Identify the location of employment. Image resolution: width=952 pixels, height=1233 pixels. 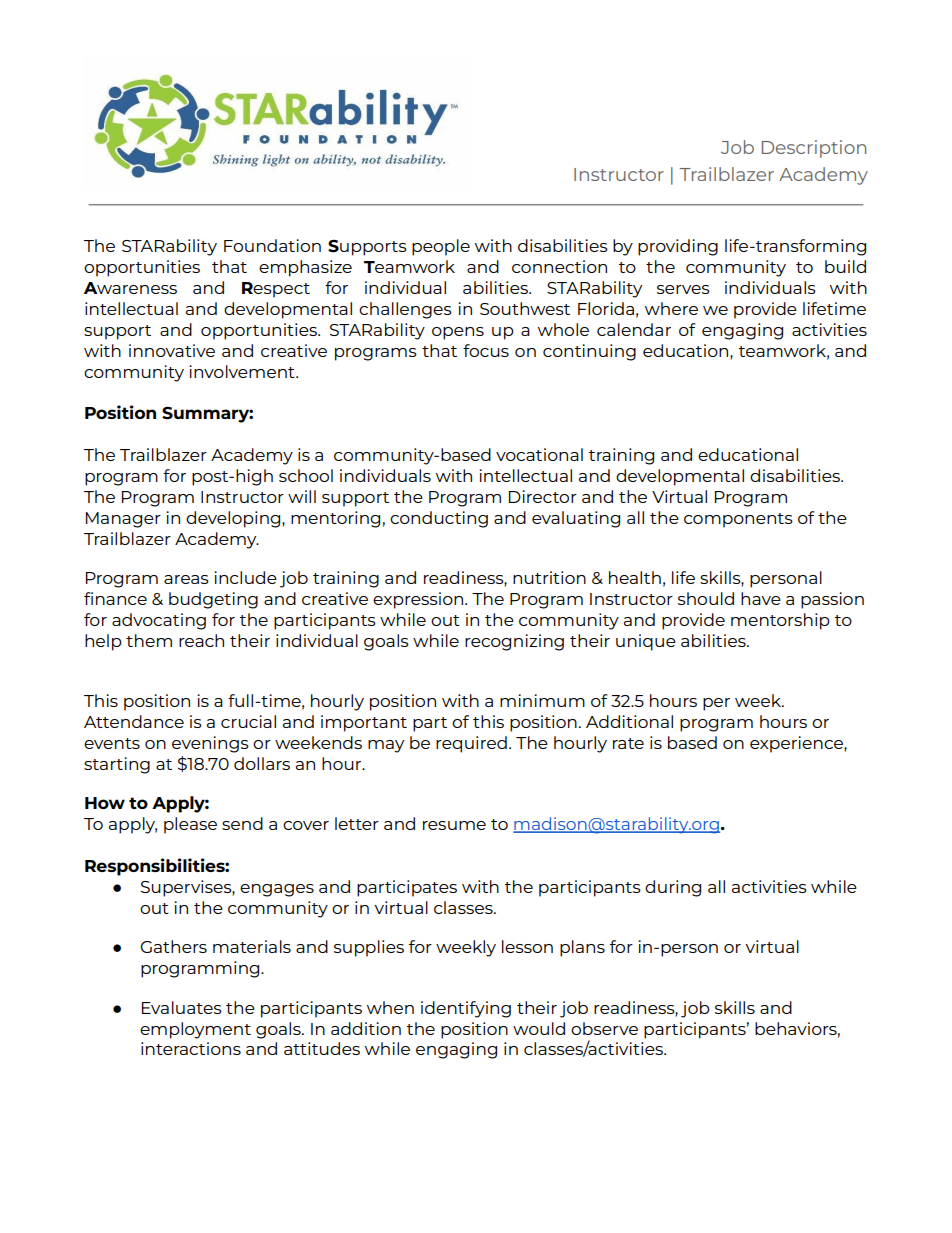
(195, 1030).
